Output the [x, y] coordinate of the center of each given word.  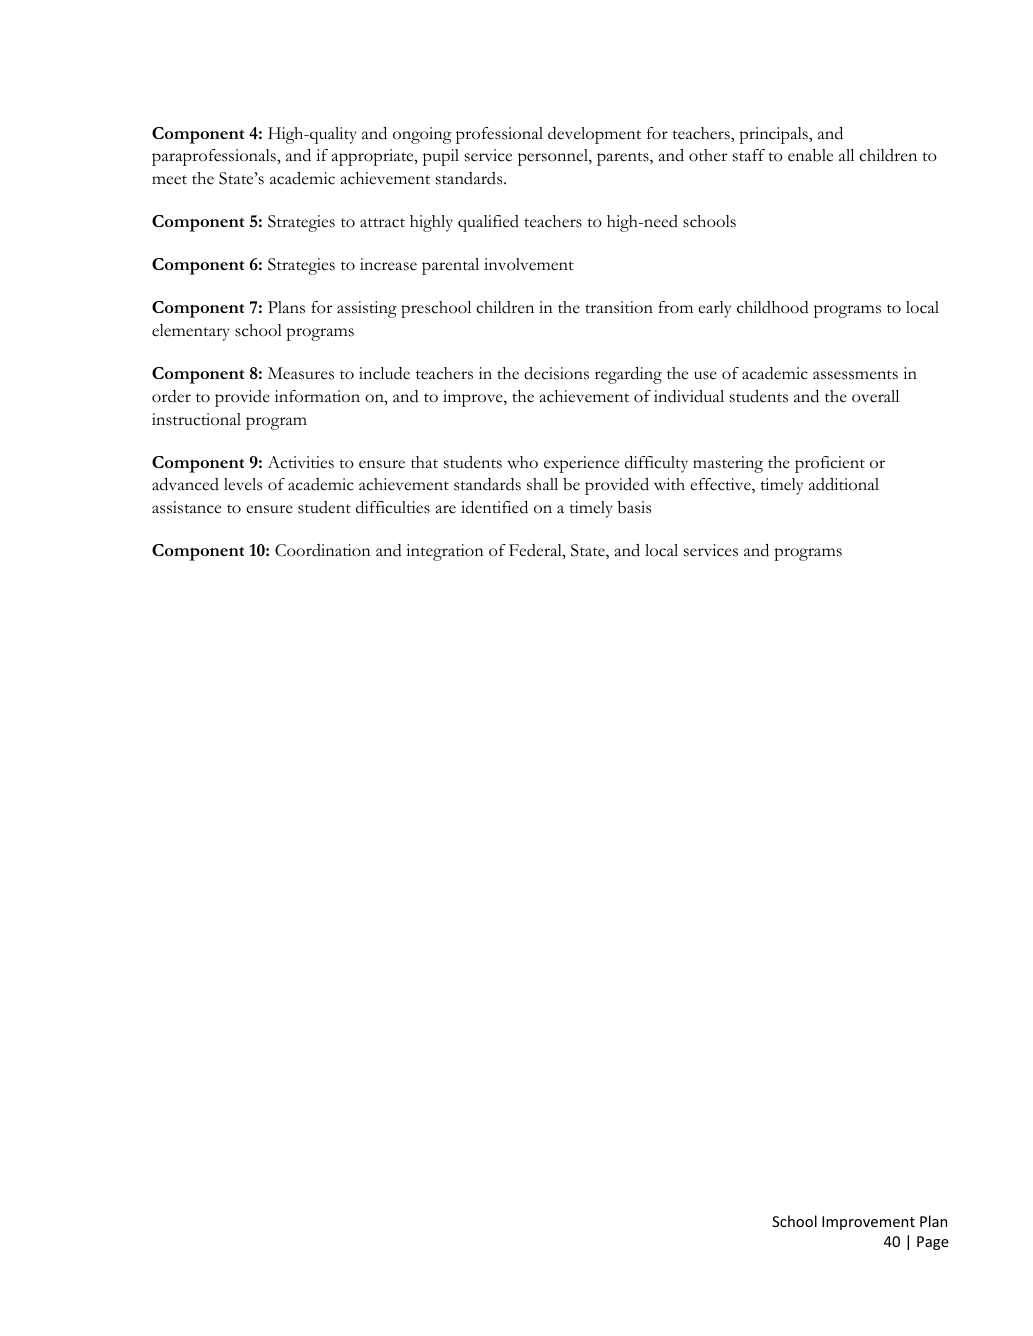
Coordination [323, 550]
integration [445, 552]
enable [810, 155]
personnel [554, 157]
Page [933, 1243]
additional [844, 484]
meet [169, 180]
